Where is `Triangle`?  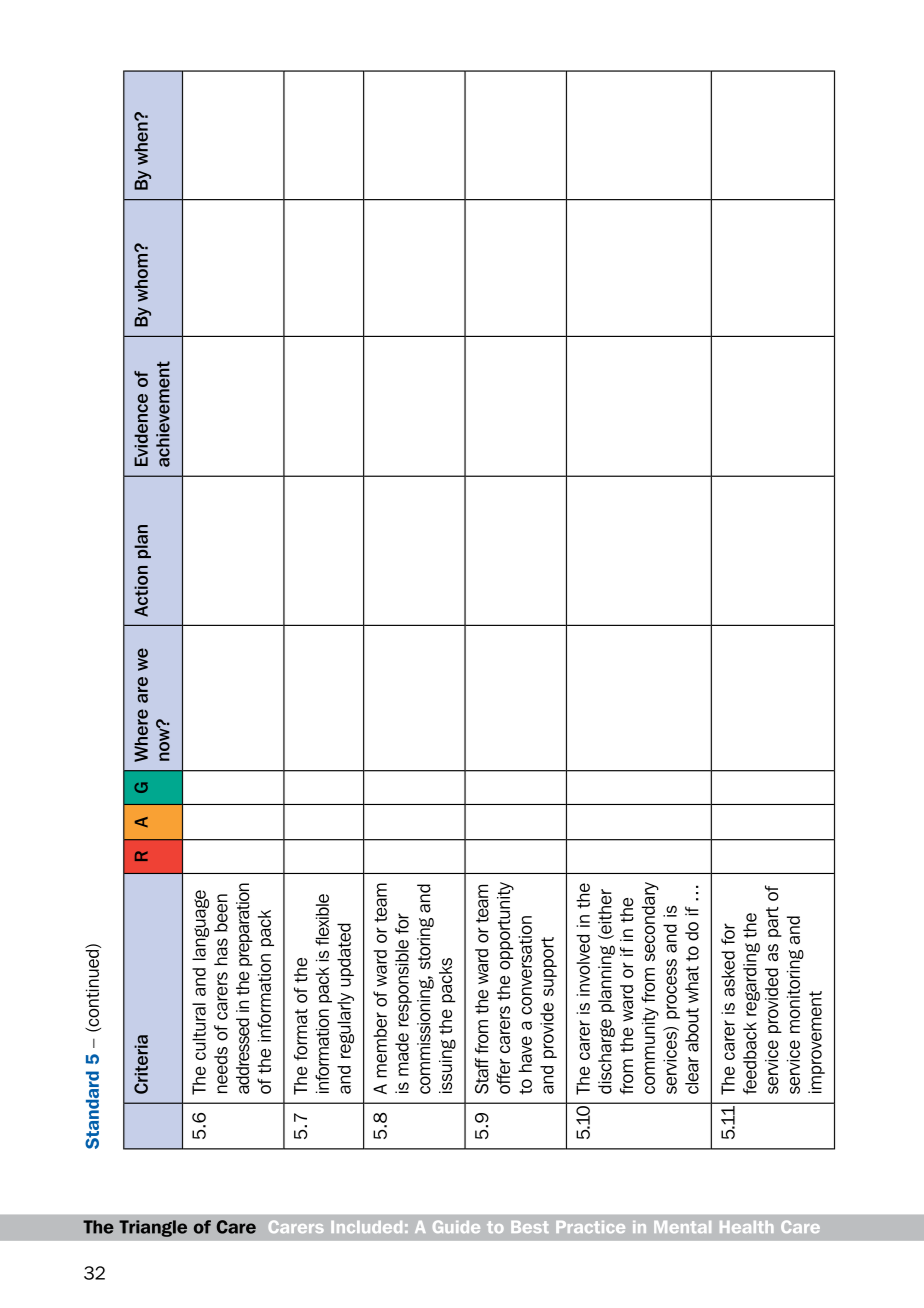 Triangle is located at coordinates (153, 1228).
